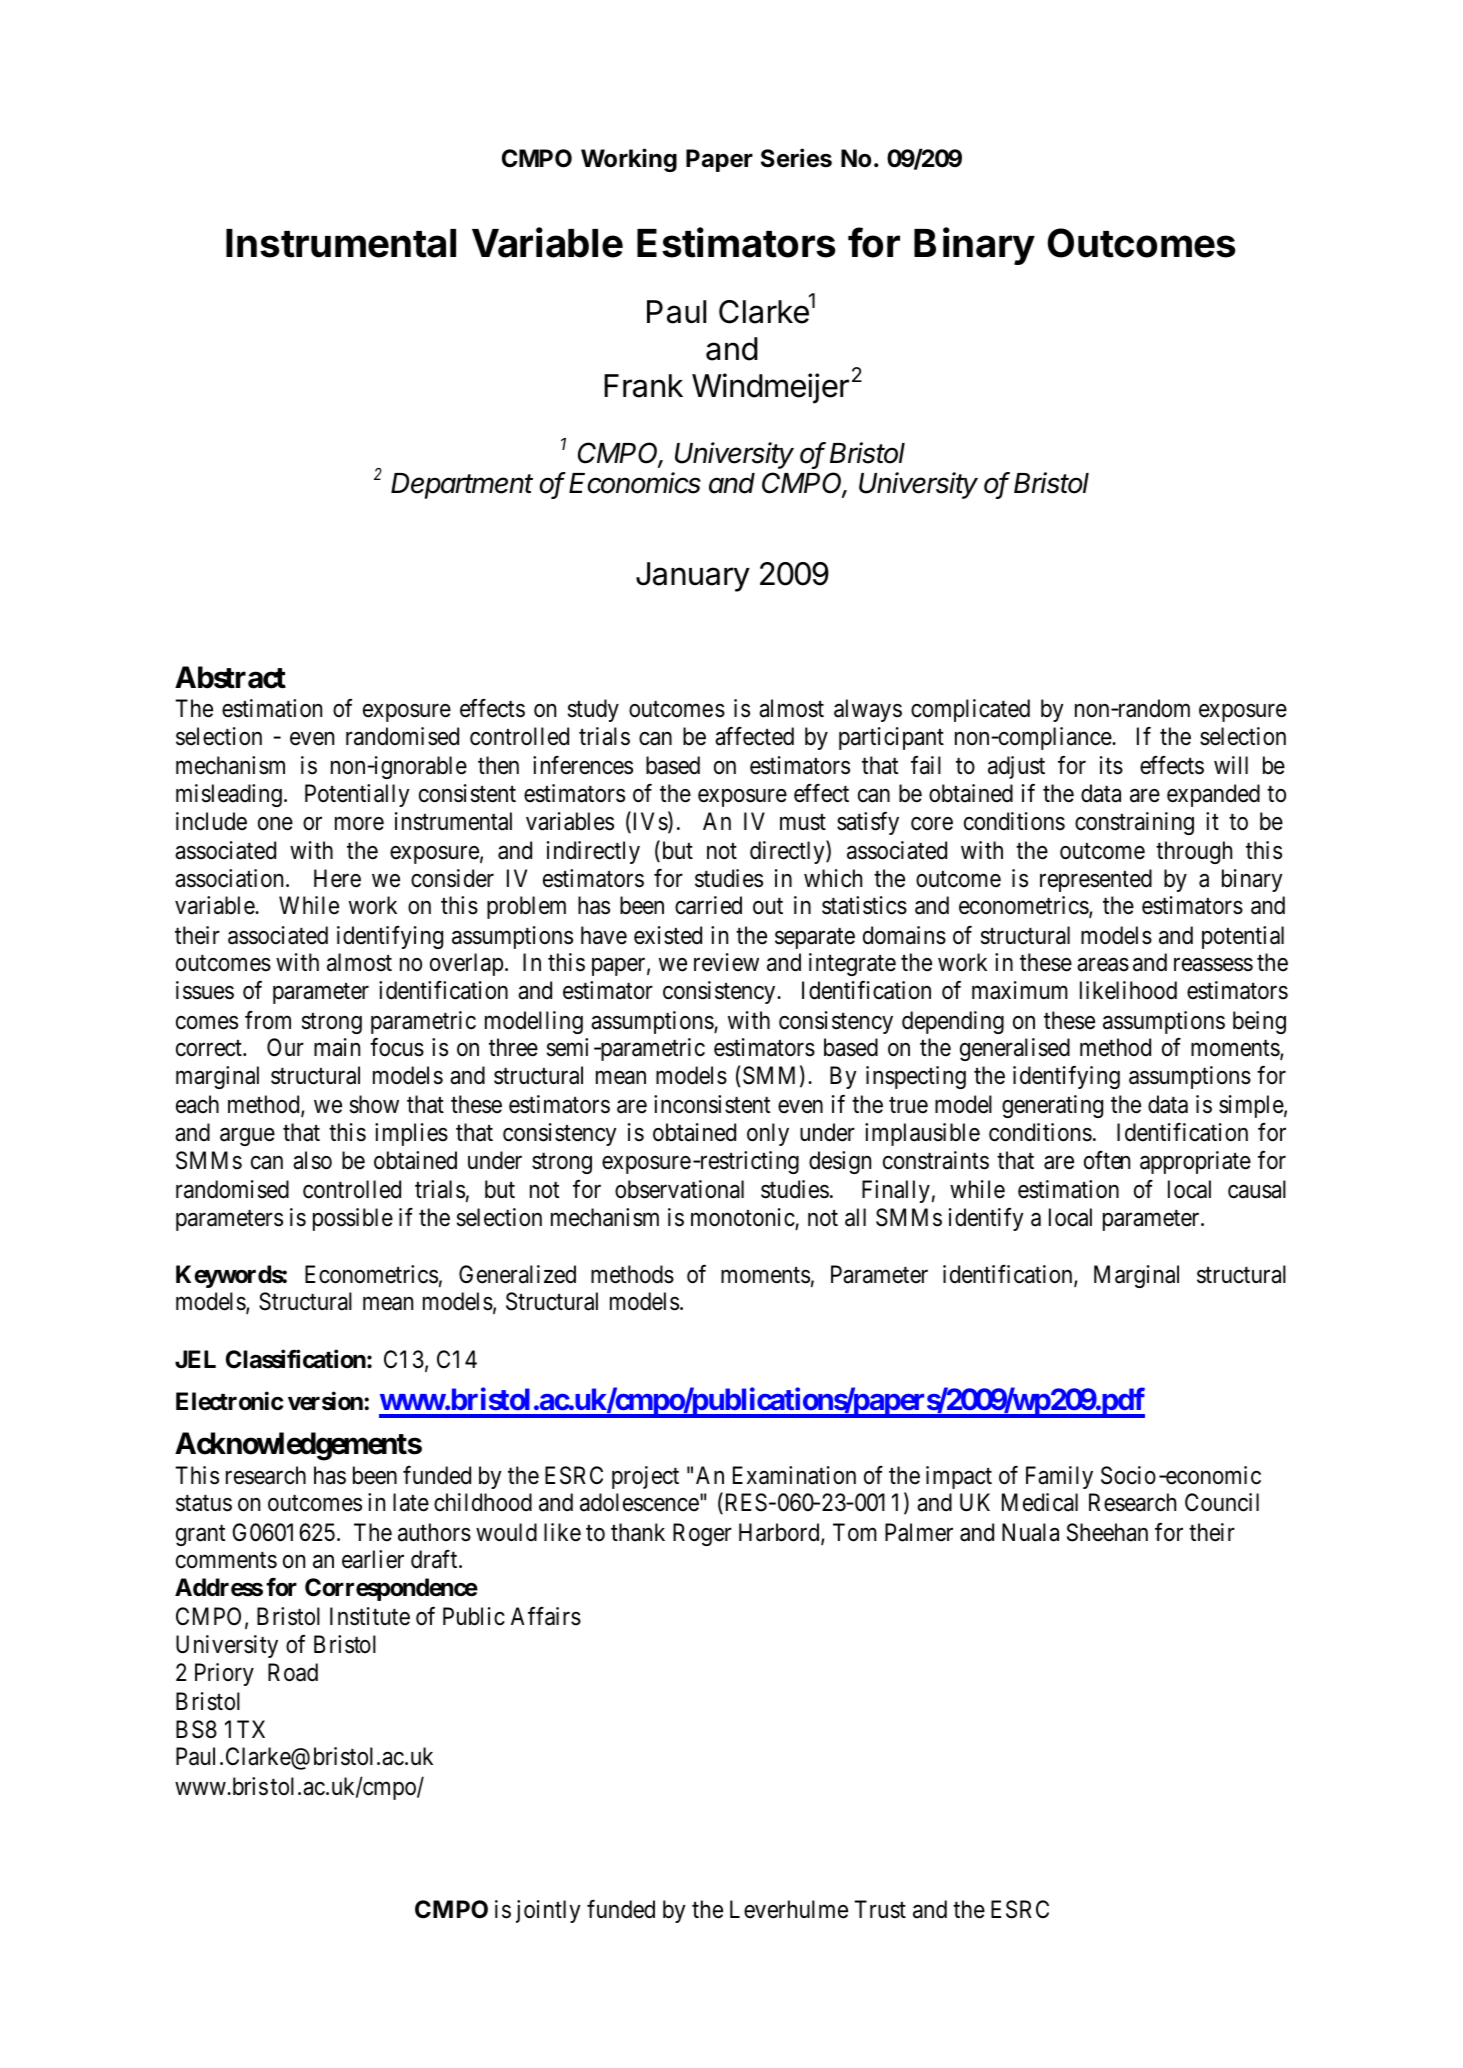  I want to click on Frank, so click(643, 386).
